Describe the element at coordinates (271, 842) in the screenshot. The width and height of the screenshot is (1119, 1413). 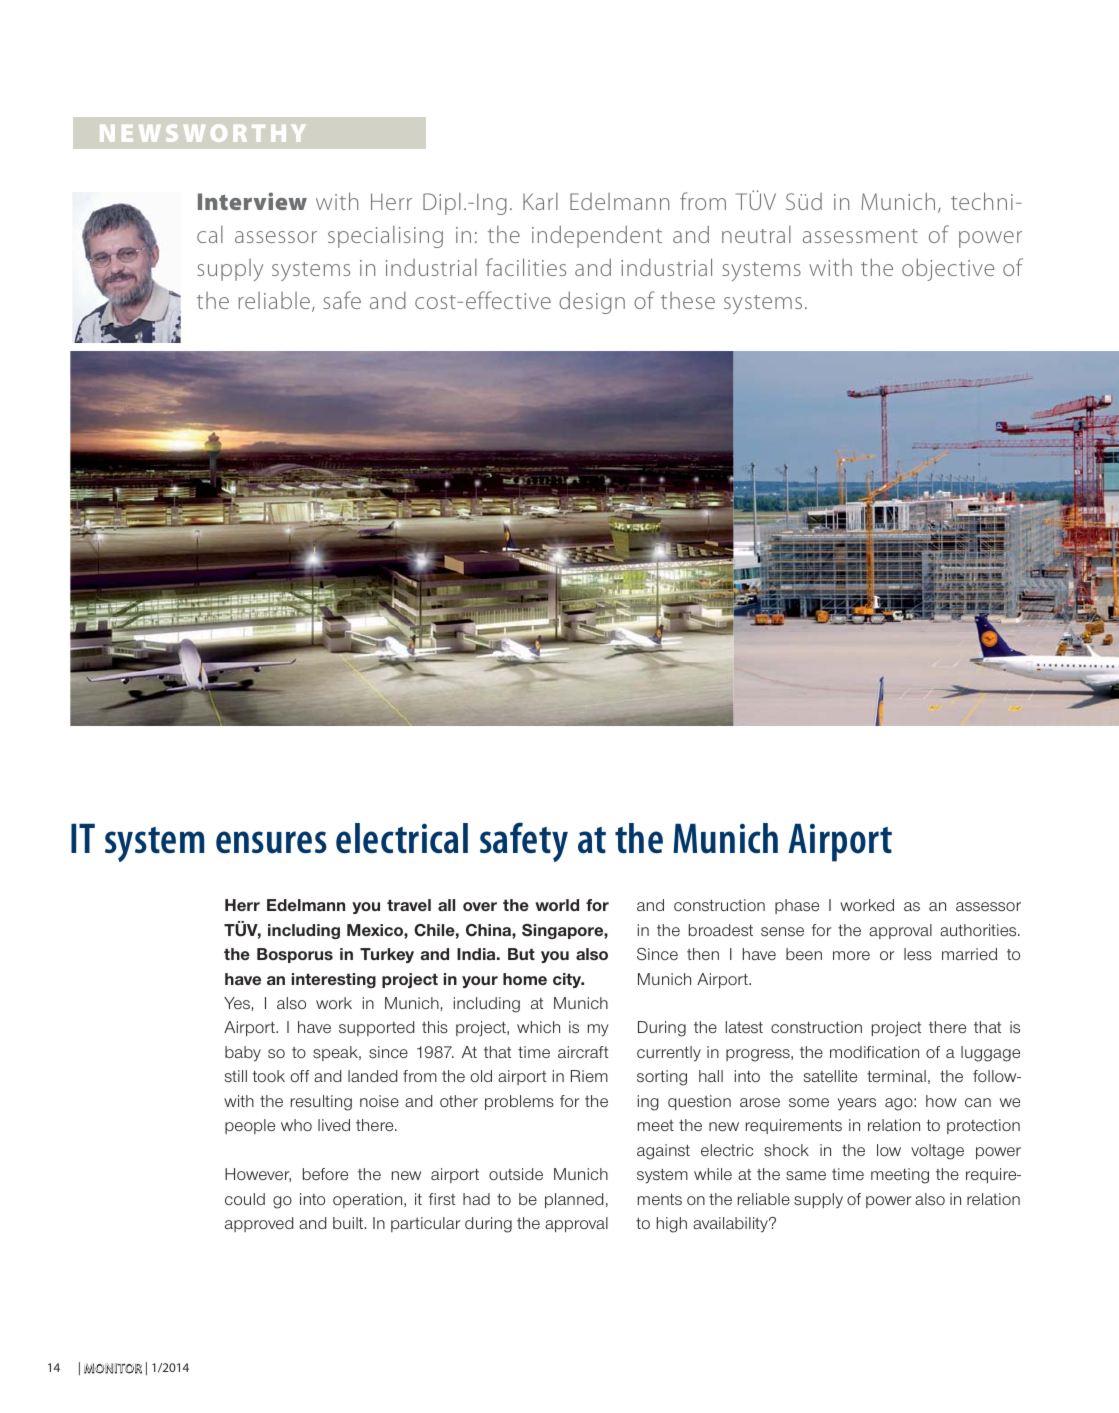
I see `ensures` at that location.
